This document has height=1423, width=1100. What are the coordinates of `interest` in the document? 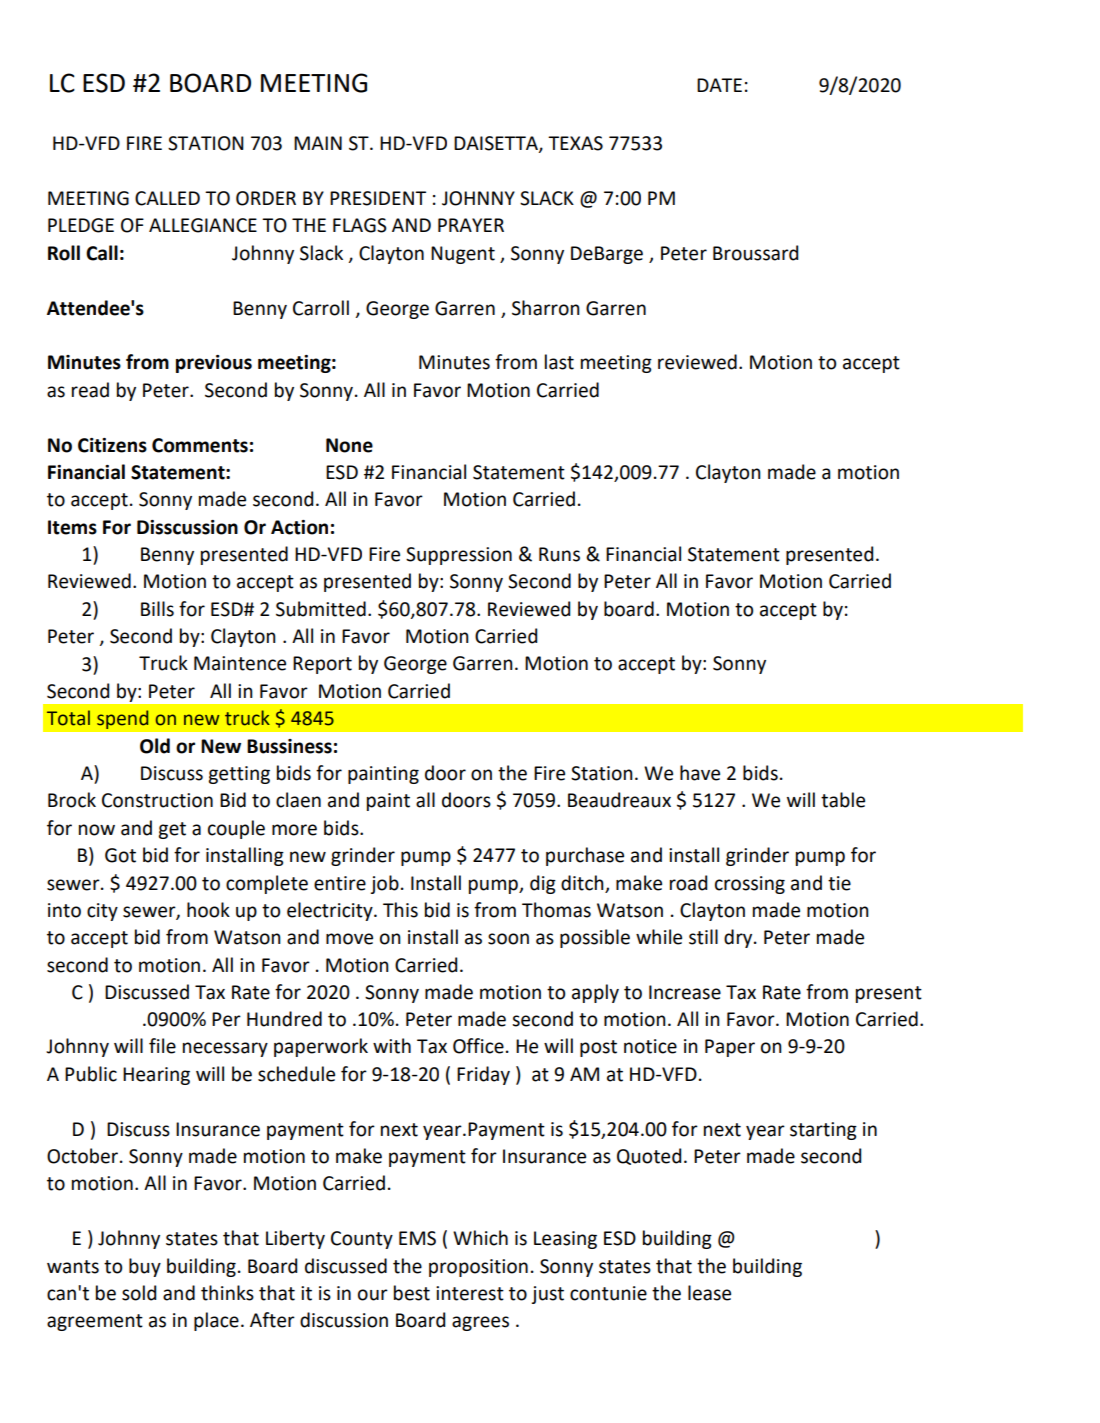 It's located at (470, 1293).
